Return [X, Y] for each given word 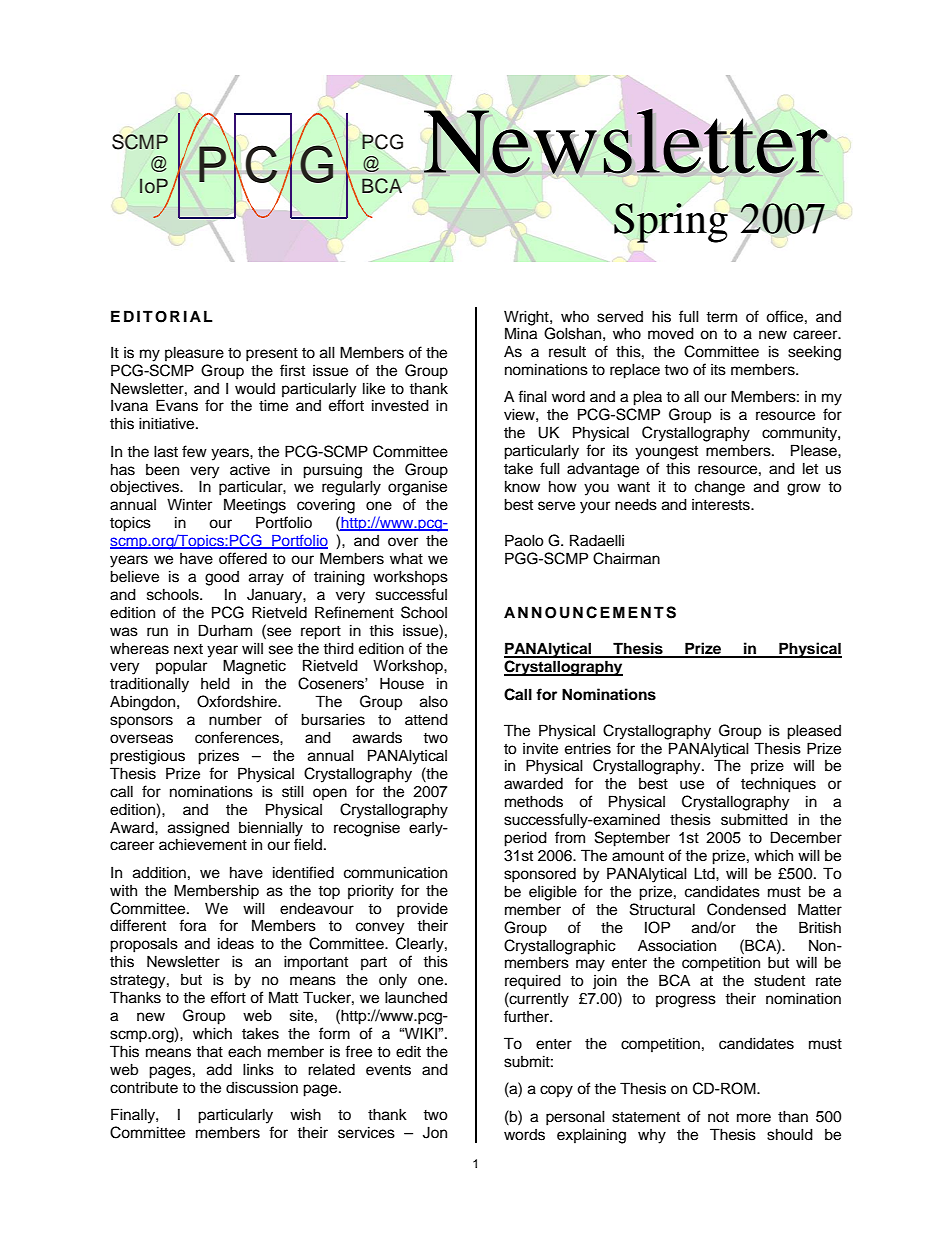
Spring [671, 223]
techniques [778, 785]
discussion [262, 1087]
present [272, 355]
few [194, 451]
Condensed [746, 909]
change [720, 488]
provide [422, 910]
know [522, 486]
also [434, 701]
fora [192, 925]
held [215, 683]
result [567, 352]
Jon [435, 1132]
